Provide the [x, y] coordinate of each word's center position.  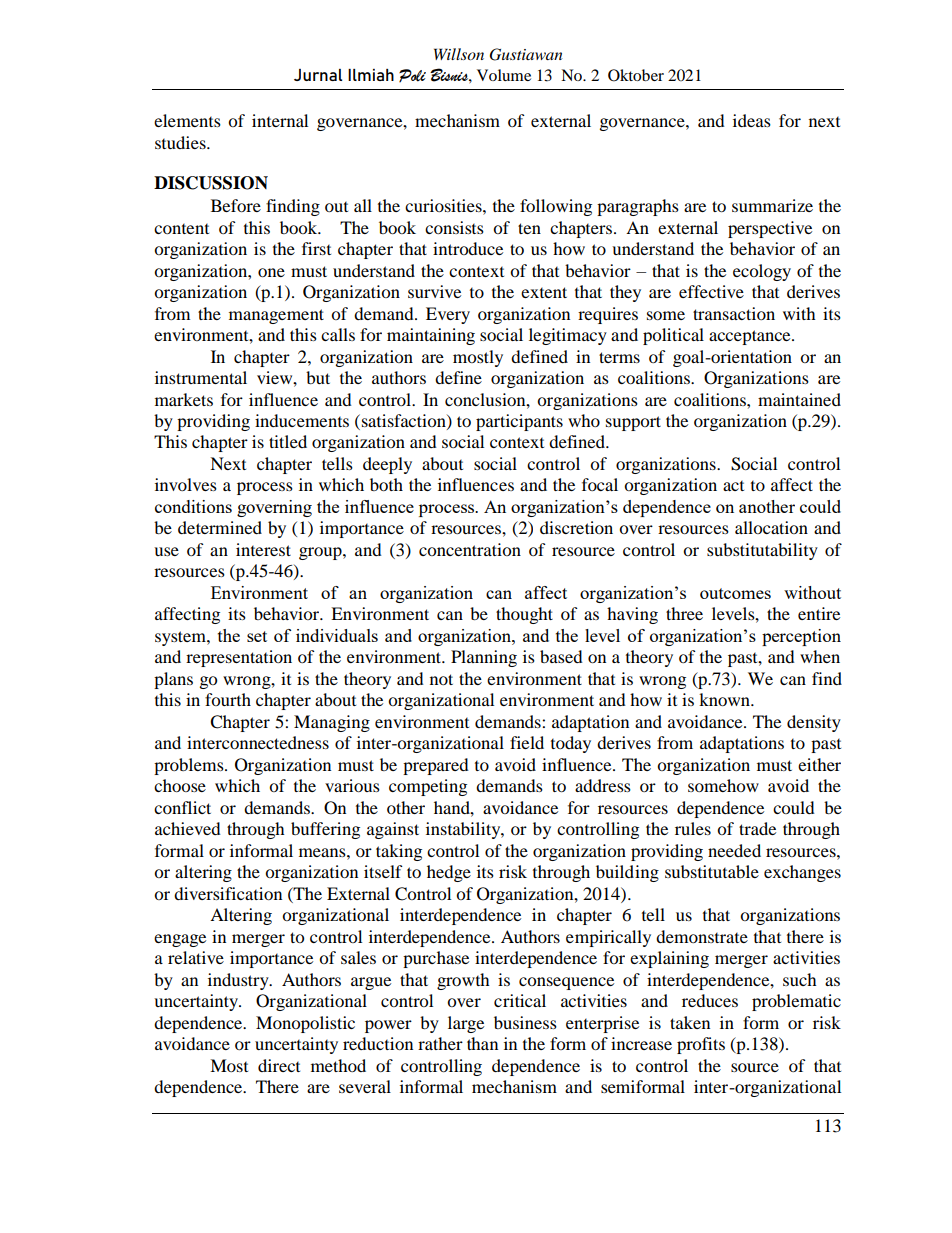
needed [734, 850]
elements [187, 120]
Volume [504, 75]
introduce [468, 248]
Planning [484, 658]
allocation [771, 527]
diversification [228, 893]
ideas [752, 120]
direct [279, 1065]
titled [288, 441]
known [725, 699]
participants [519, 422]
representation [239, 658]
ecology [762, 272]
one [271, 272]
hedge [449, 873]
